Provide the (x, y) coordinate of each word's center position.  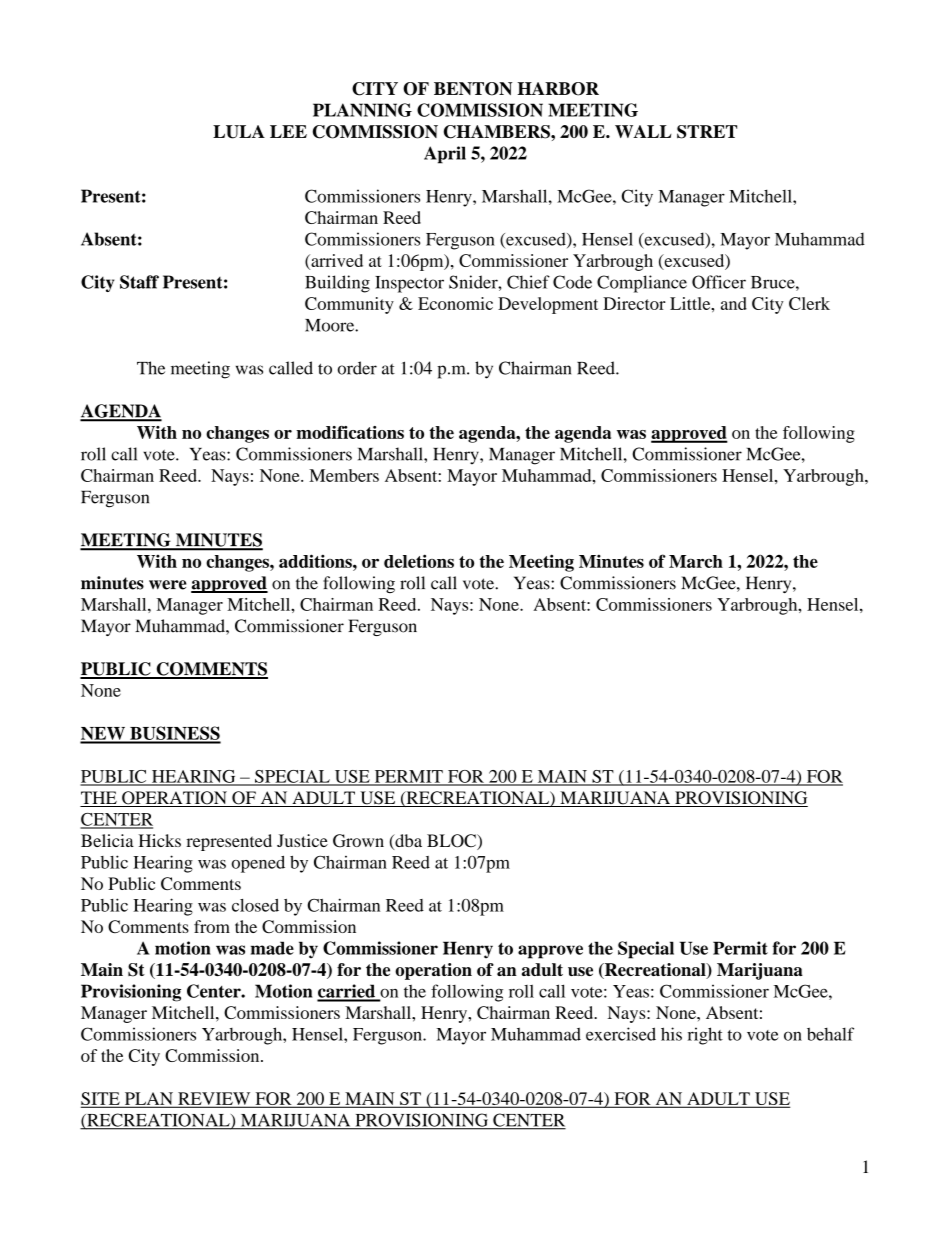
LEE (288, 131)
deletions (419, 561)
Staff (139, 282)
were (168, 585)
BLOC (452, 842)
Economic (455, 303)
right (705, 1036)
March (696, 561)
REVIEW (214, 1099)
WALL (643, 131)
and (734, 303)
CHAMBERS (498, 132)
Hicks (160, 840)
